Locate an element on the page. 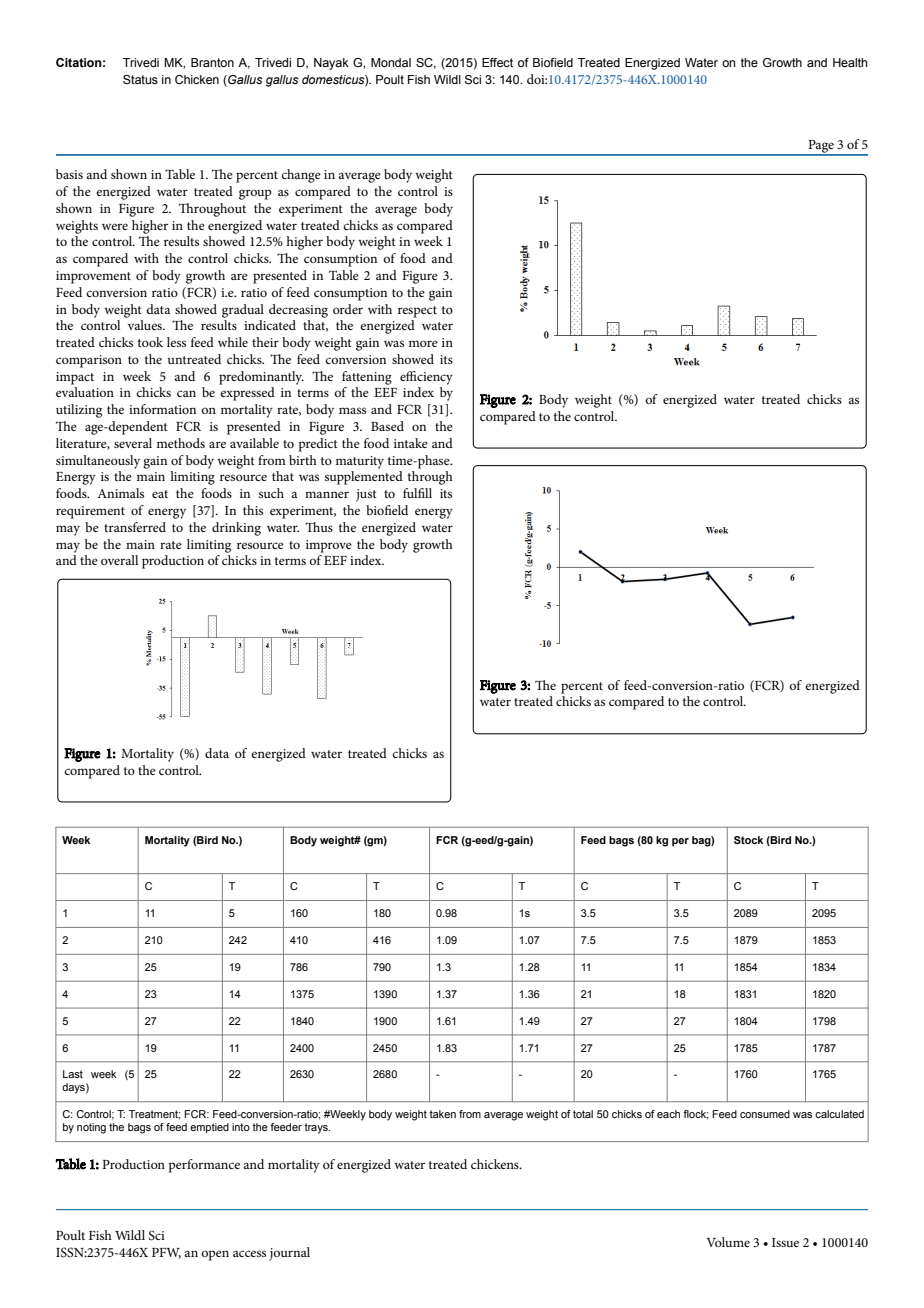 This page has height=1308, width=924. Status is located at coordinates (140, 79).
